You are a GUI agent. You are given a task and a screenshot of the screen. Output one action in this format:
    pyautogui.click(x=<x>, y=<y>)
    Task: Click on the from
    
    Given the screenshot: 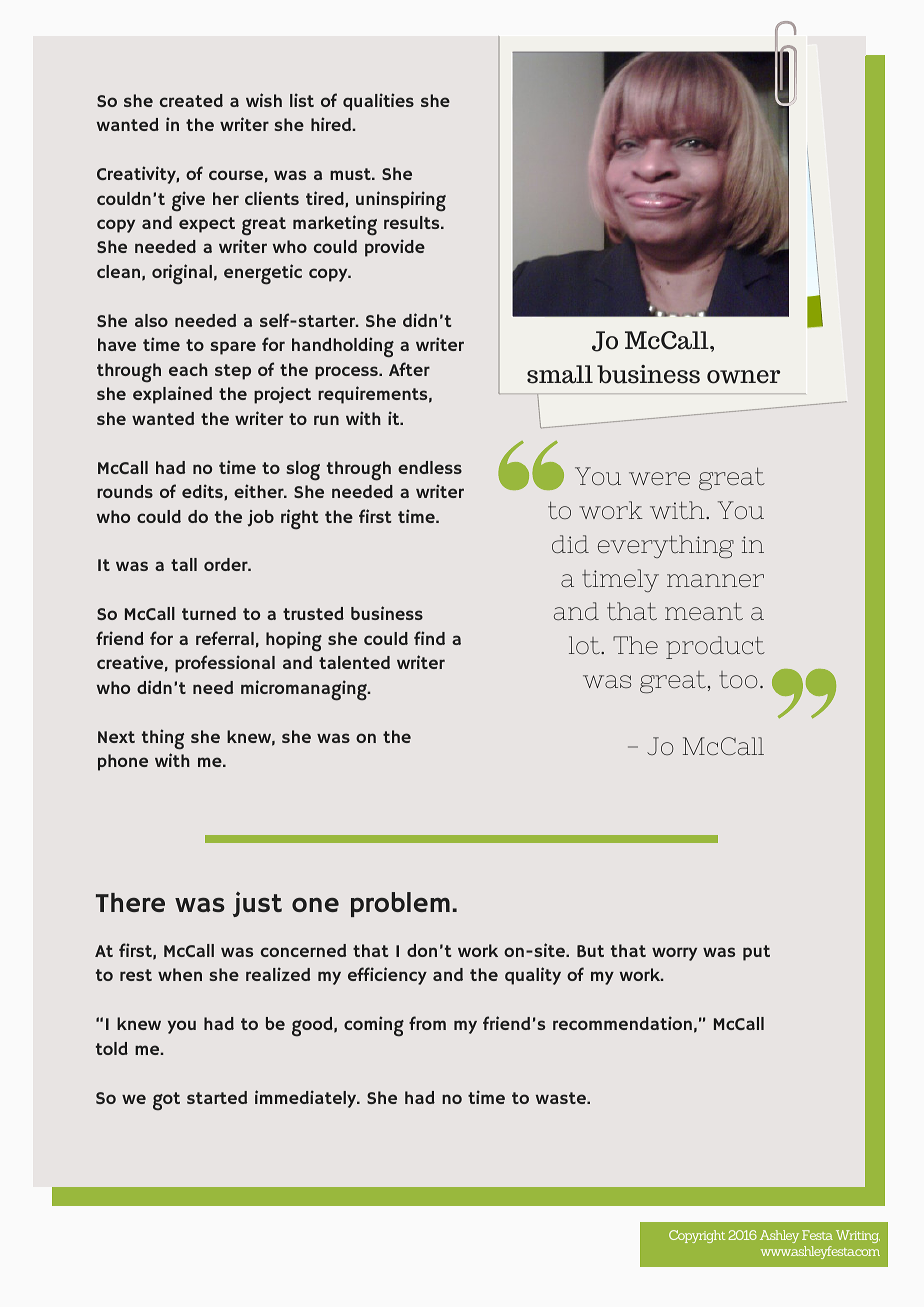 What is the action you would take?
    pyautogui.click(x=427, y=1023)
